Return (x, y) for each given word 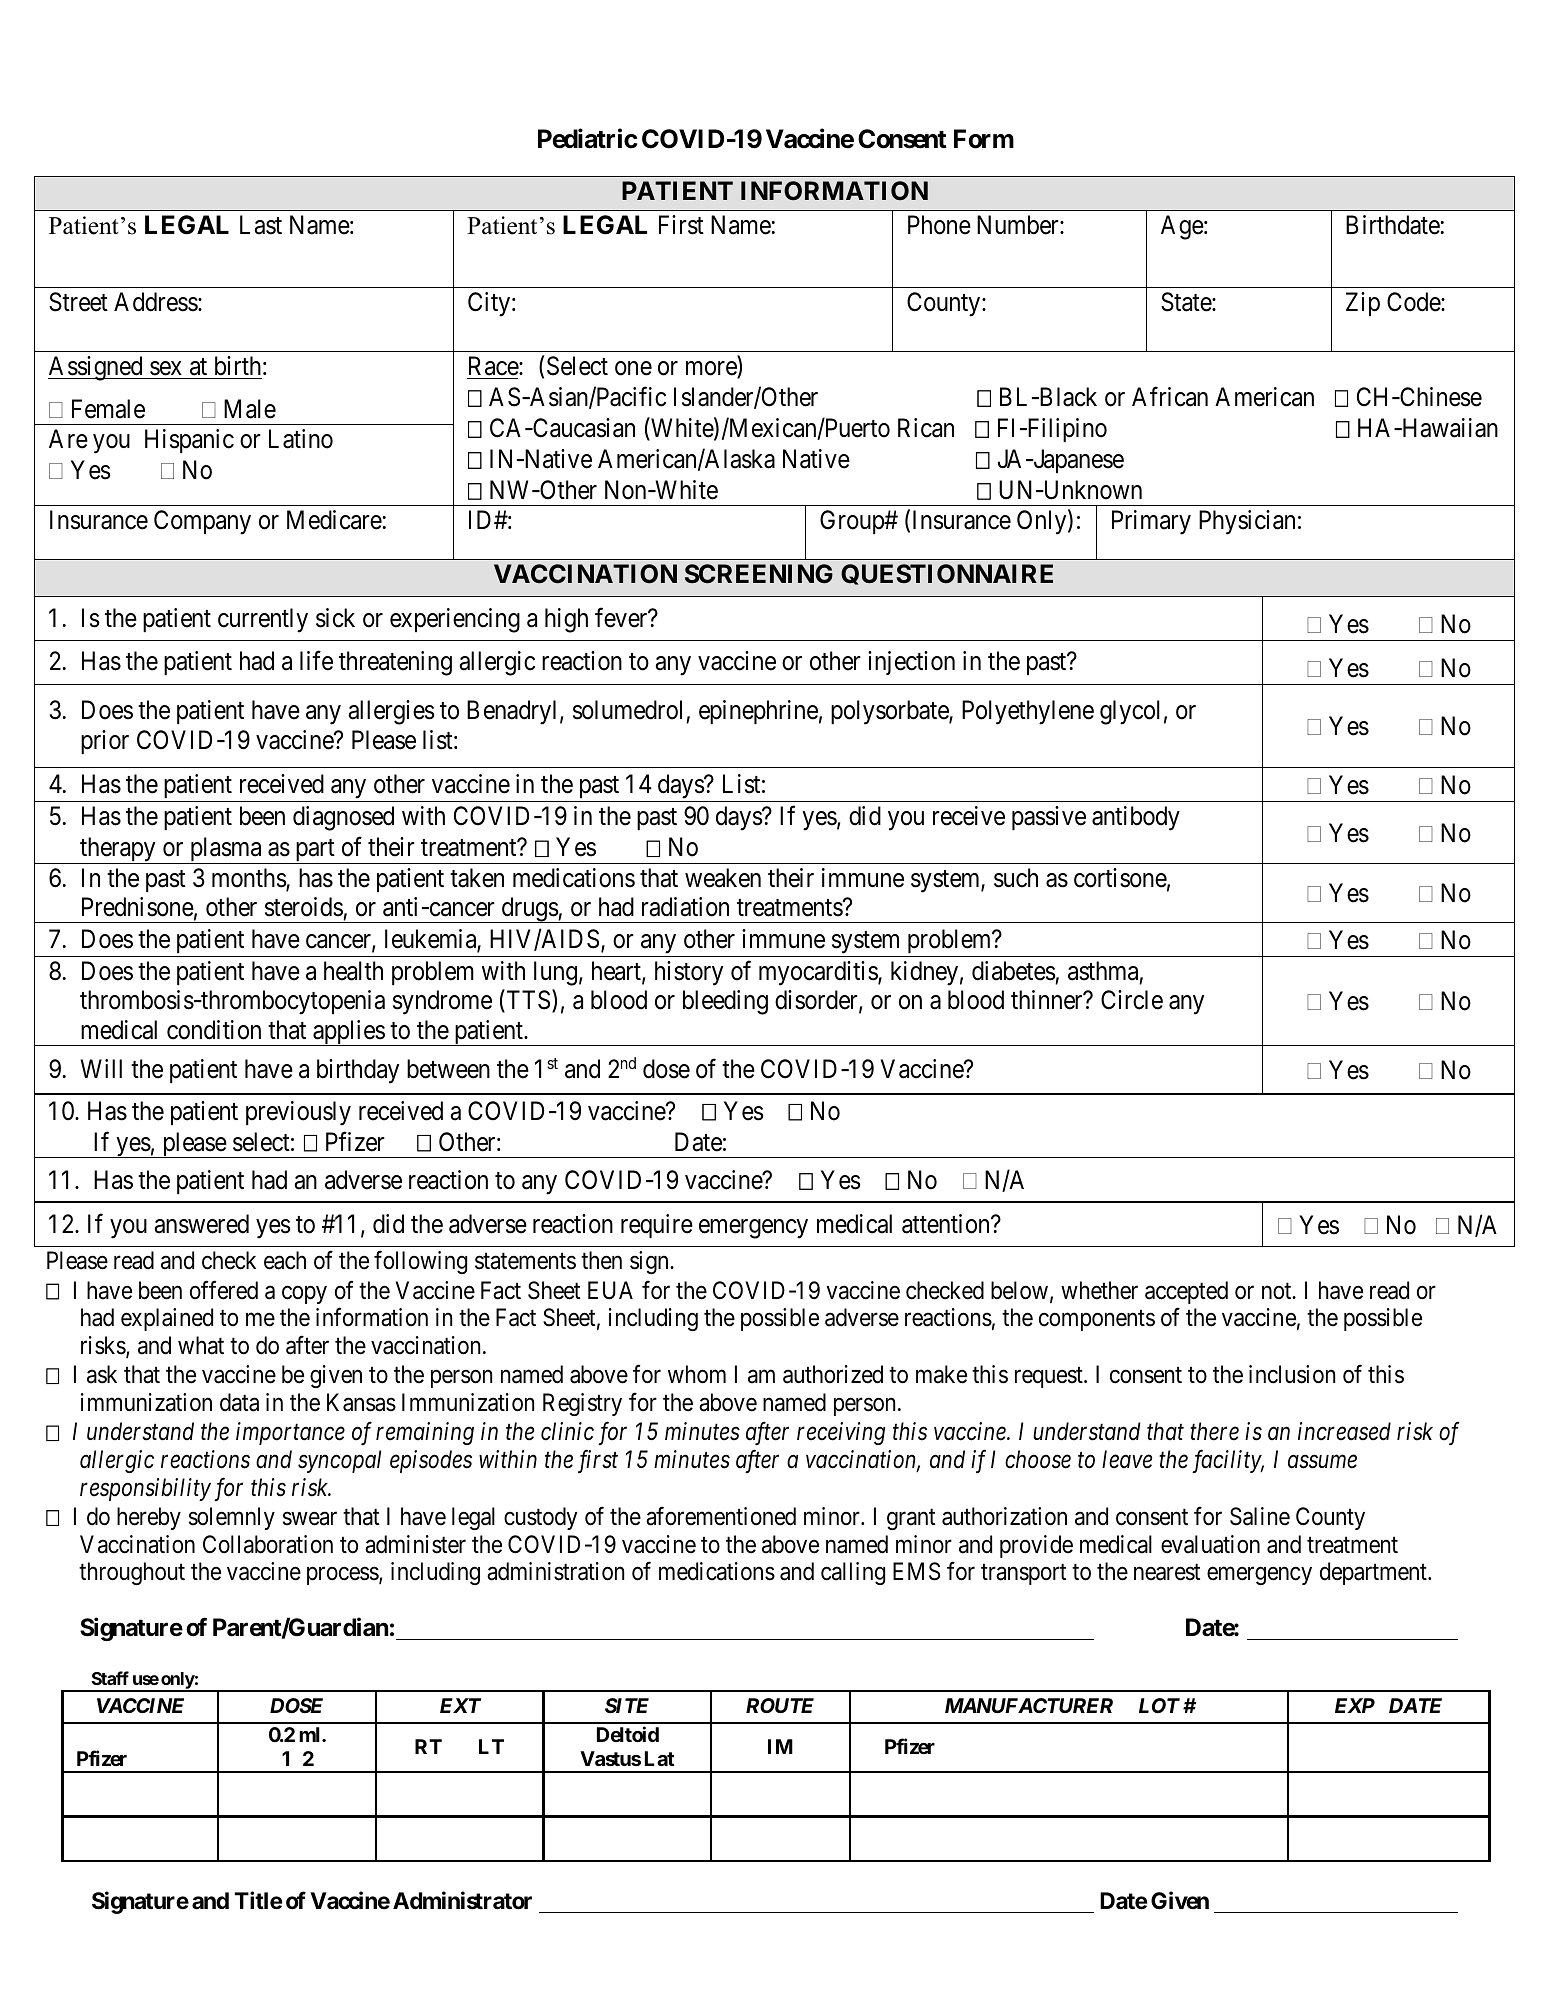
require (657, 1226)
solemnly (232, 1518)
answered (202, 1224)
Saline (1260, 1516)
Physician (1247, 522)
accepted (1186, 1292)
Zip (1363, 304)
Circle (1132, 1000)
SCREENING (759, 574)
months (249, 879)
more (712, 369)
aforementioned (721, 1516)
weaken (723, 878)
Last (261, 225)
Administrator (462, 1900)
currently (263, 620)
